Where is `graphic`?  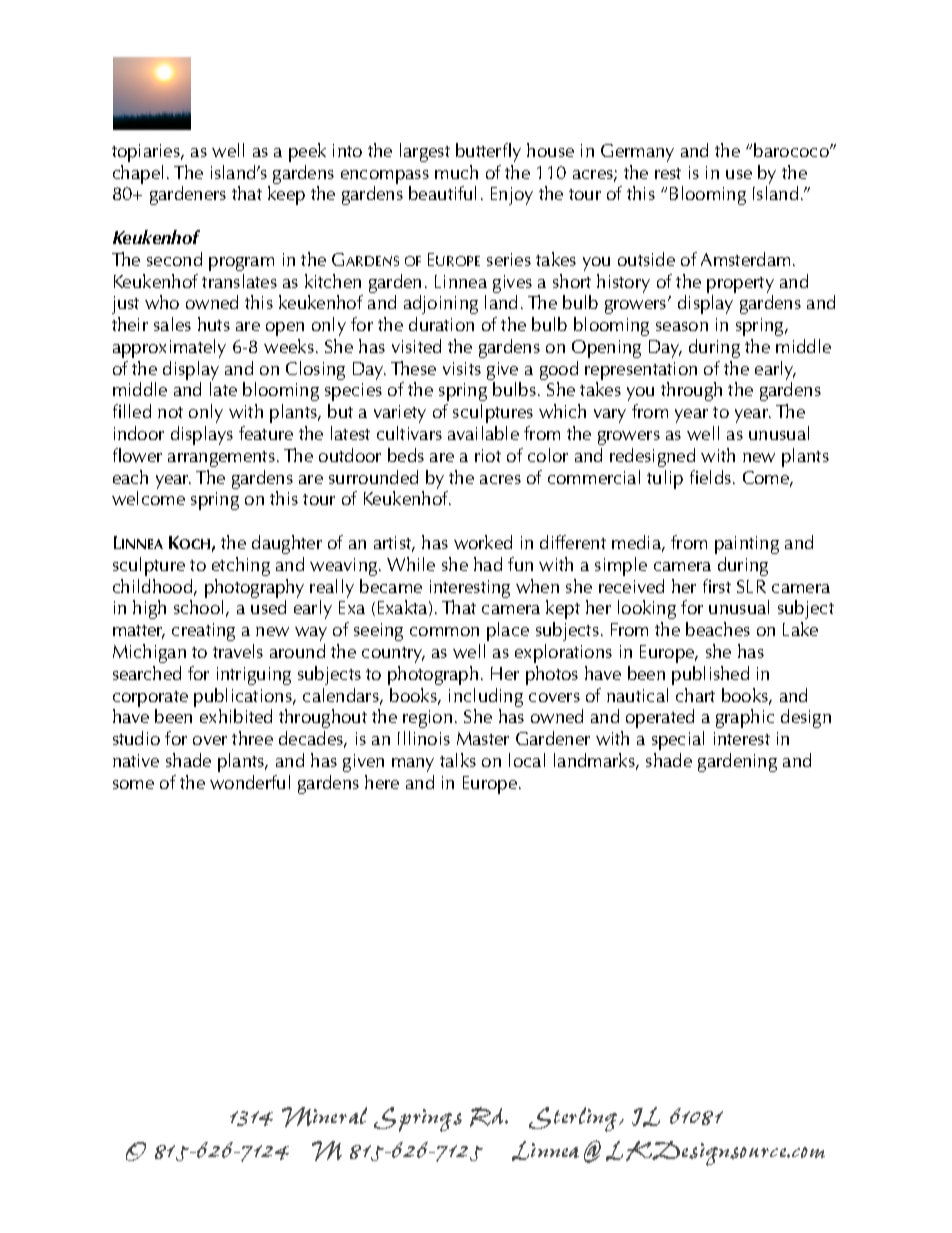
graphic is located at coordinates (745, 718).
